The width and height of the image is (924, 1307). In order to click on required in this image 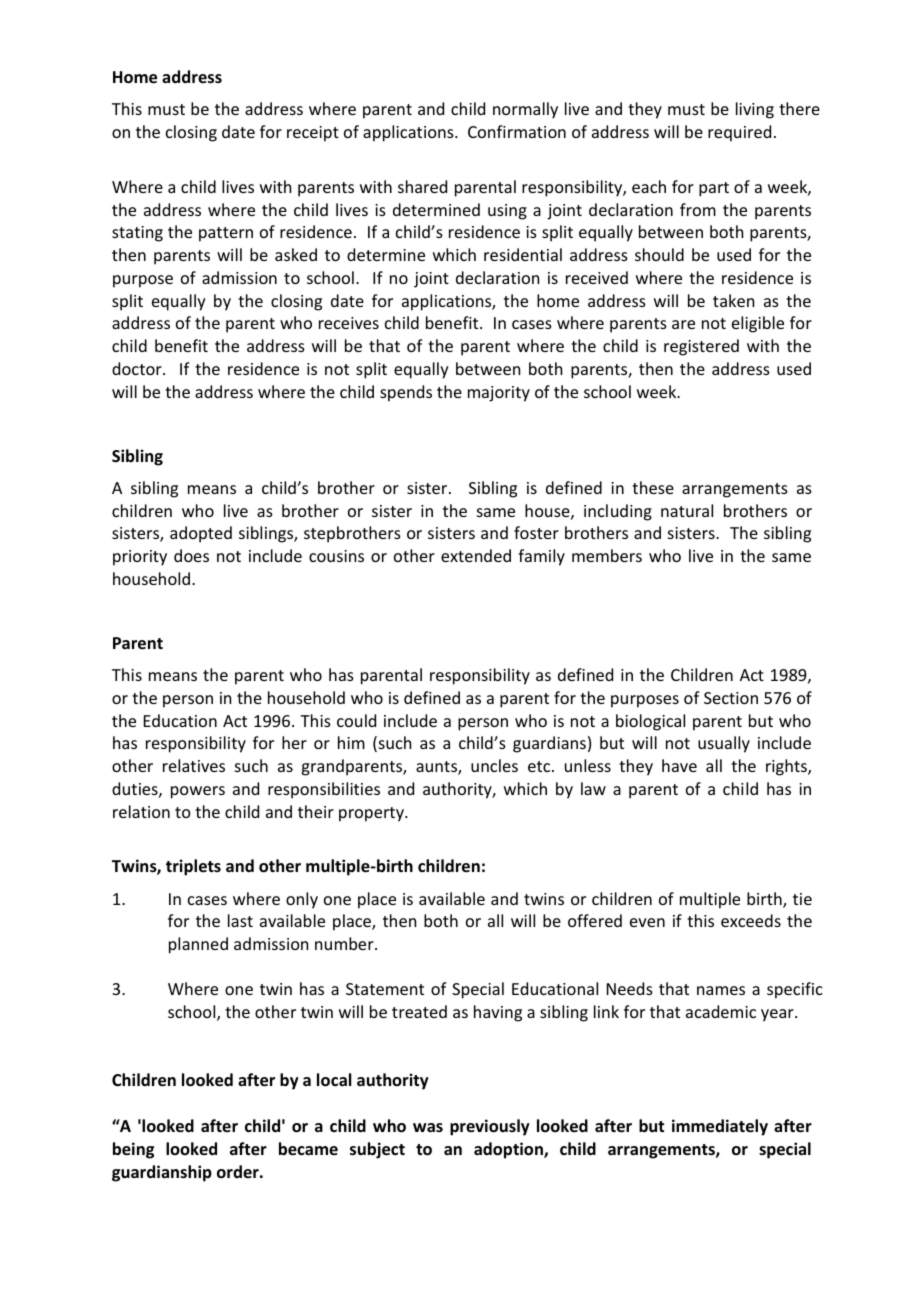, I will do `click(739, 133)`.
